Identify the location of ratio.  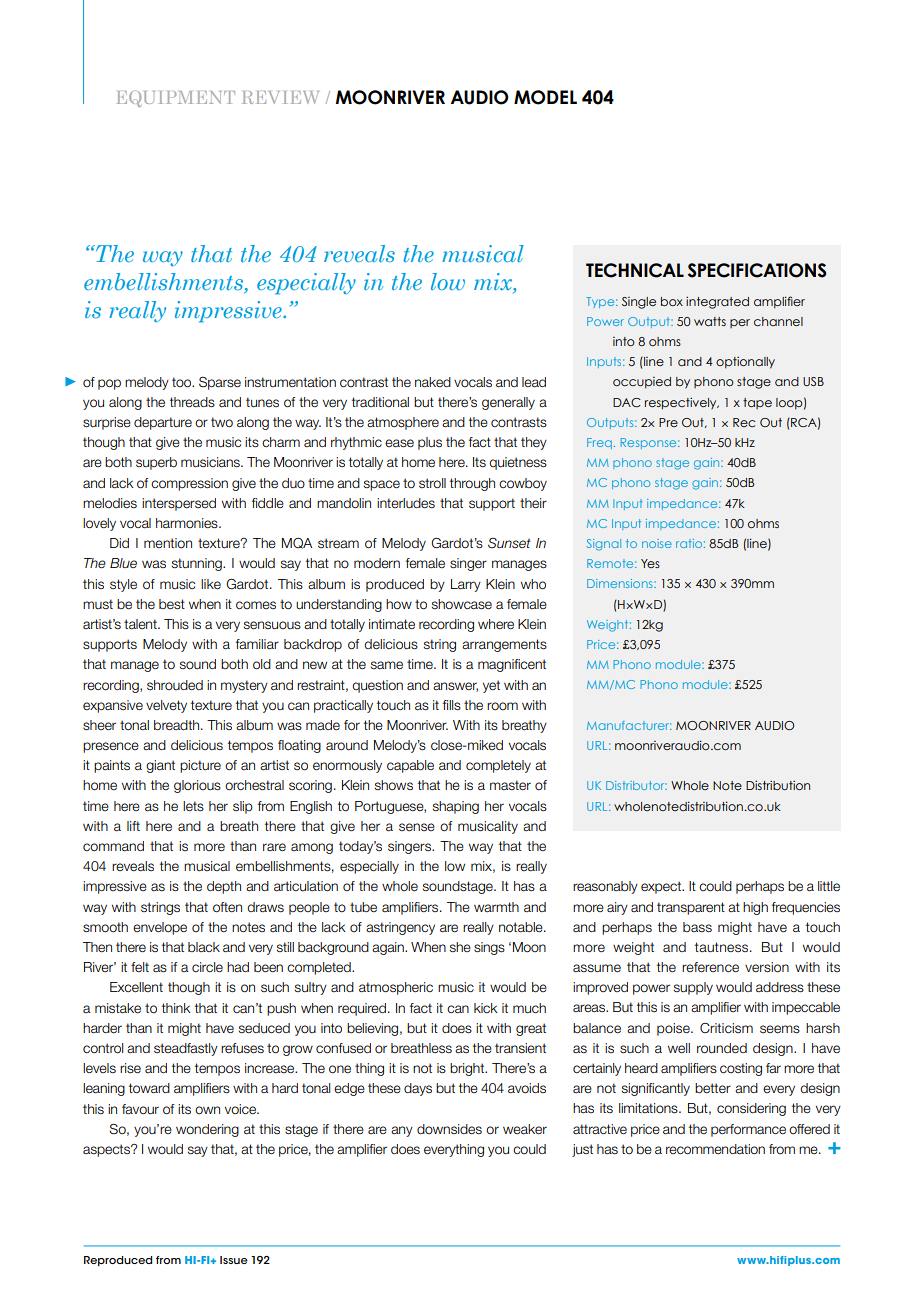
(689, 543).
